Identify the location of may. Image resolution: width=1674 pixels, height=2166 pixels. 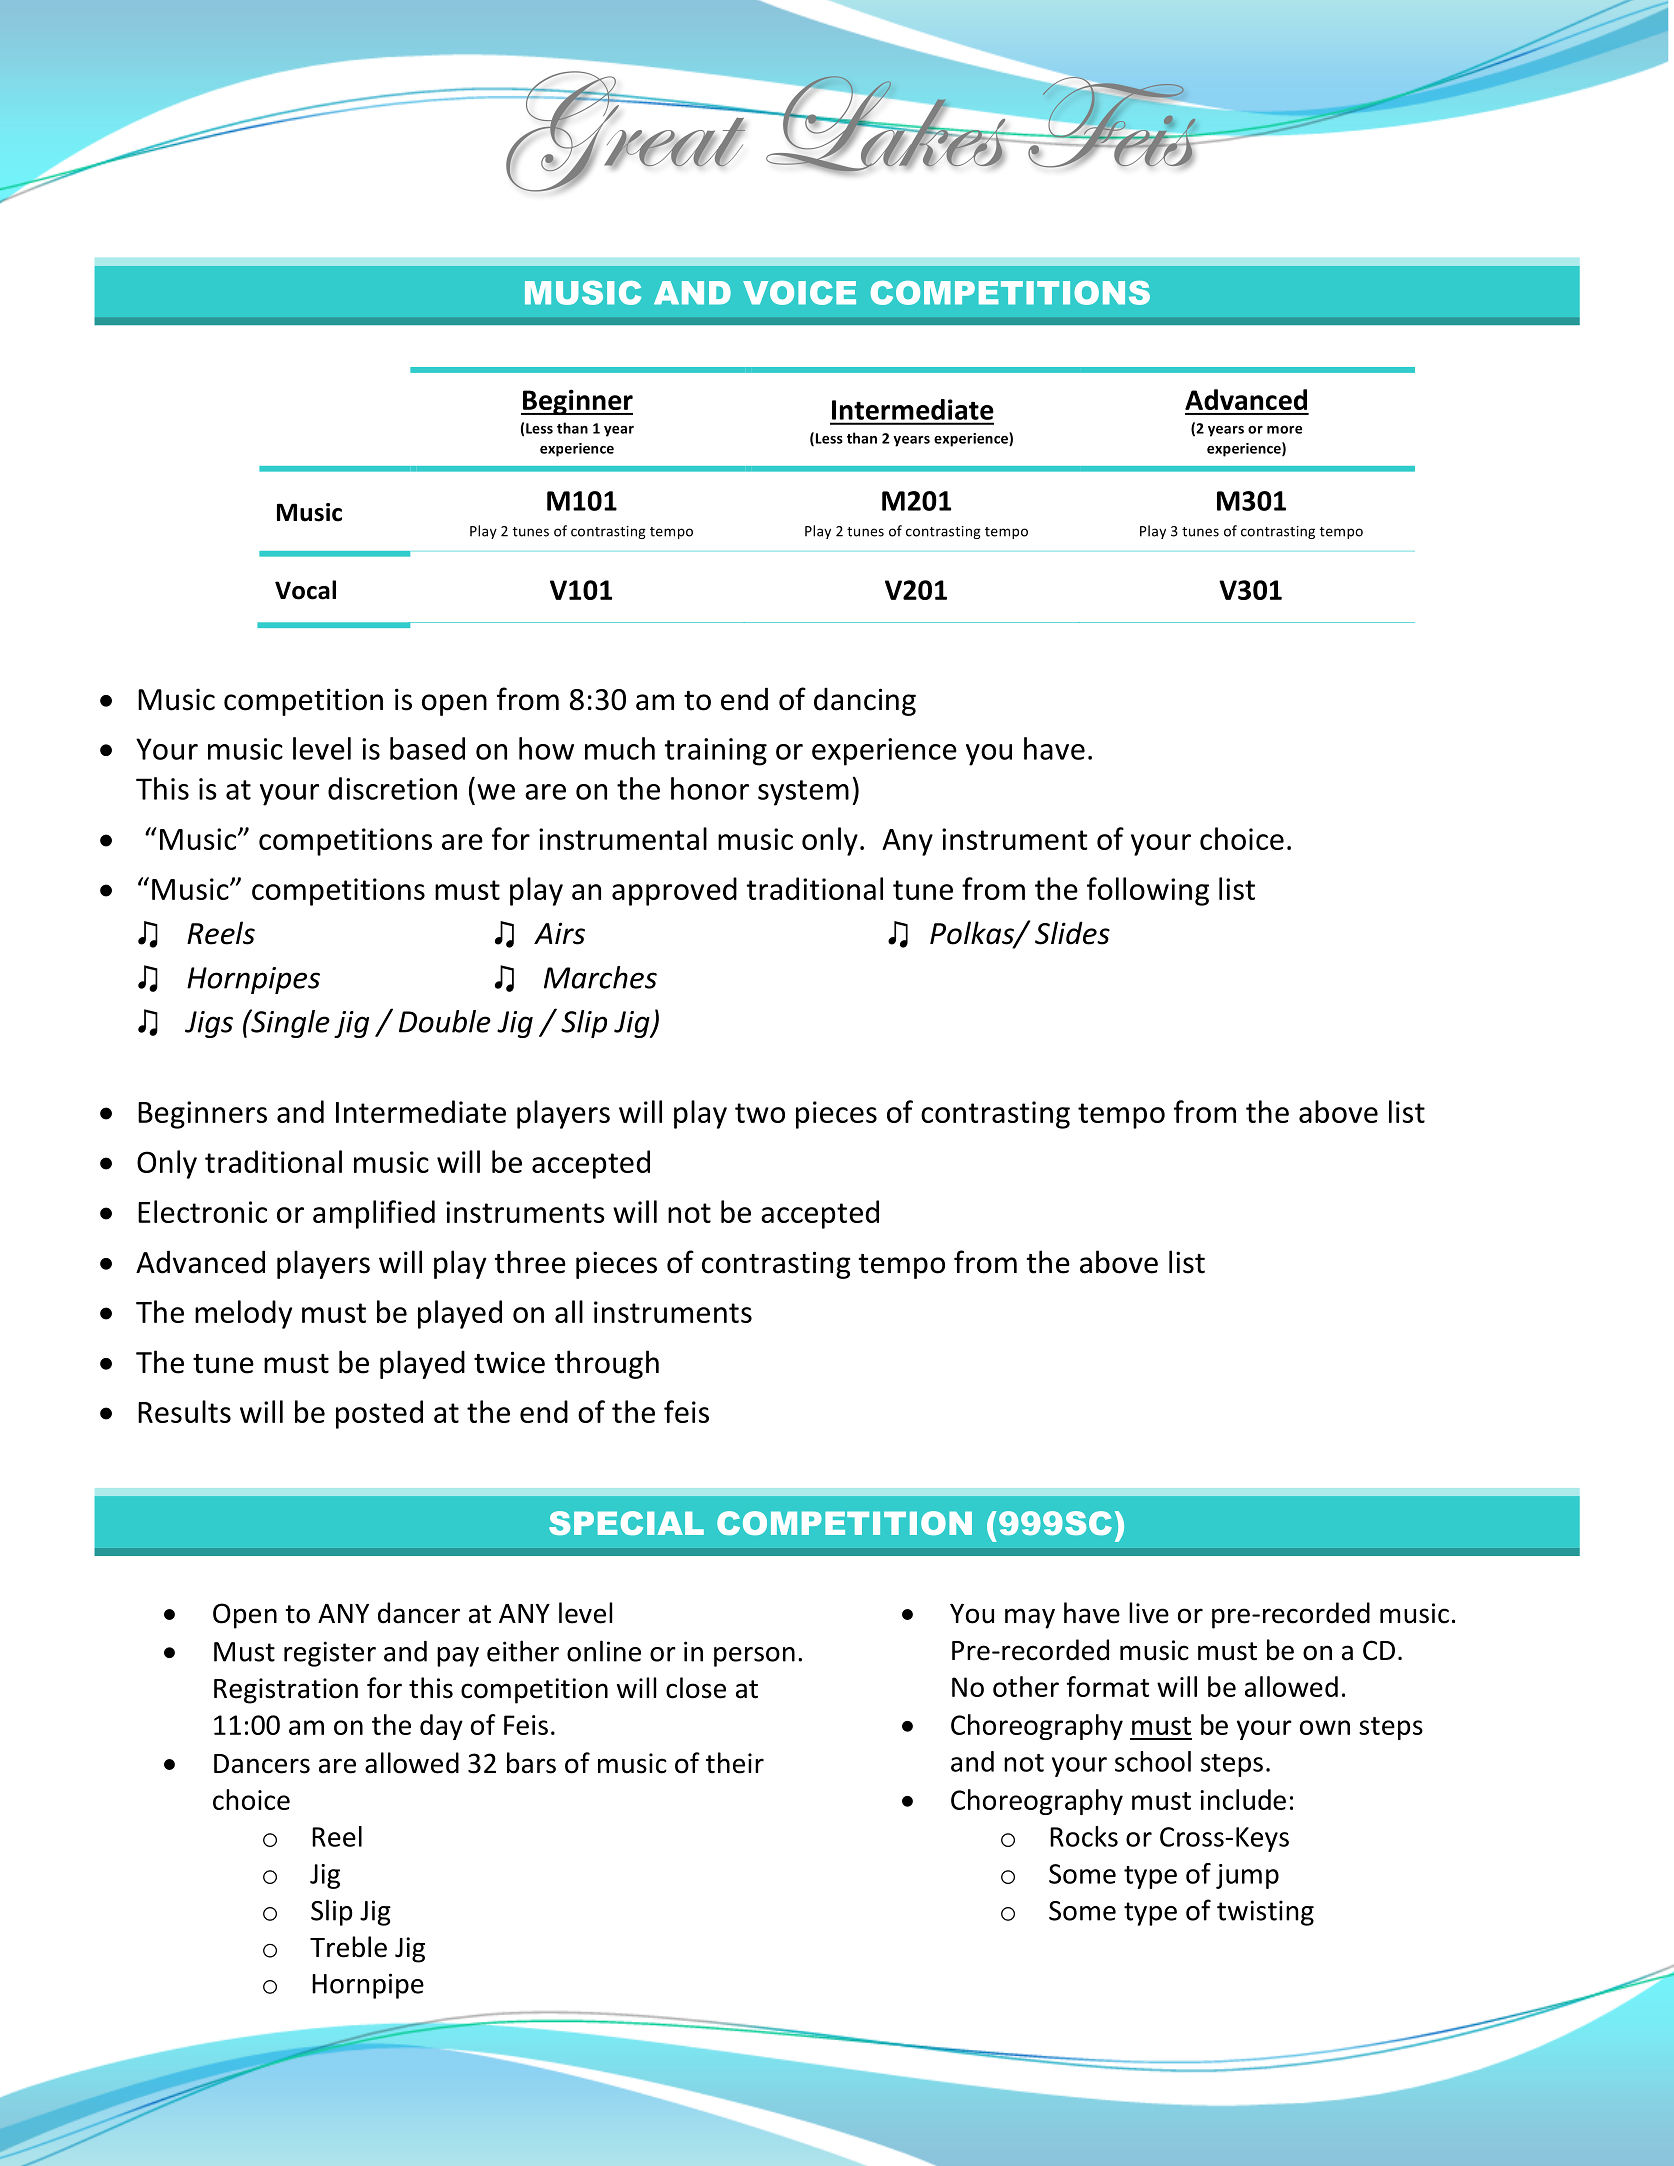
(1030, 1618).
